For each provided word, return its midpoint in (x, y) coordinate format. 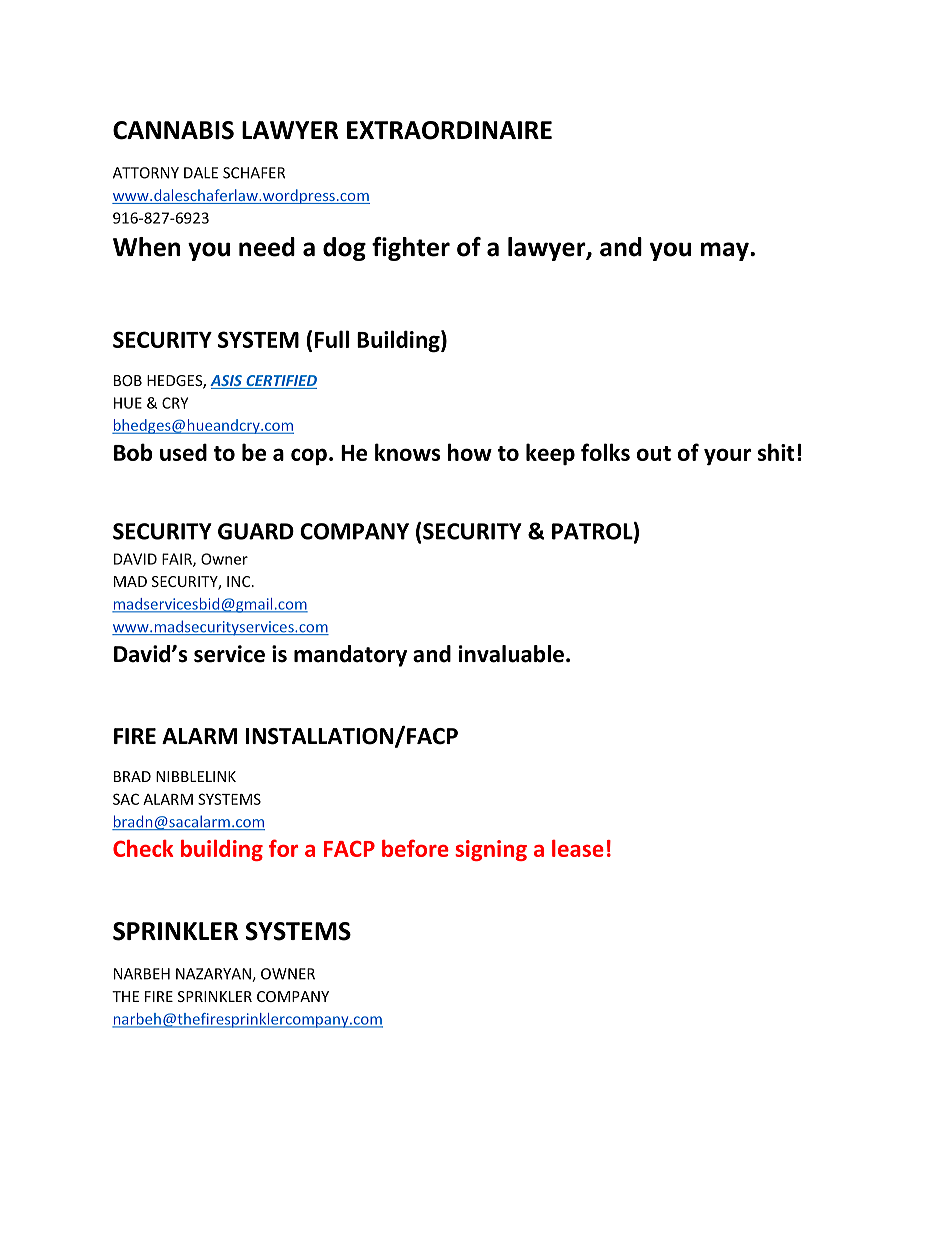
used (183, 452)
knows (407, 452)
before (415, 848)
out (654, 453)
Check (143, 848)
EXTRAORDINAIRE (449, 130)
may (726, 251)
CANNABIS (173, 130)
